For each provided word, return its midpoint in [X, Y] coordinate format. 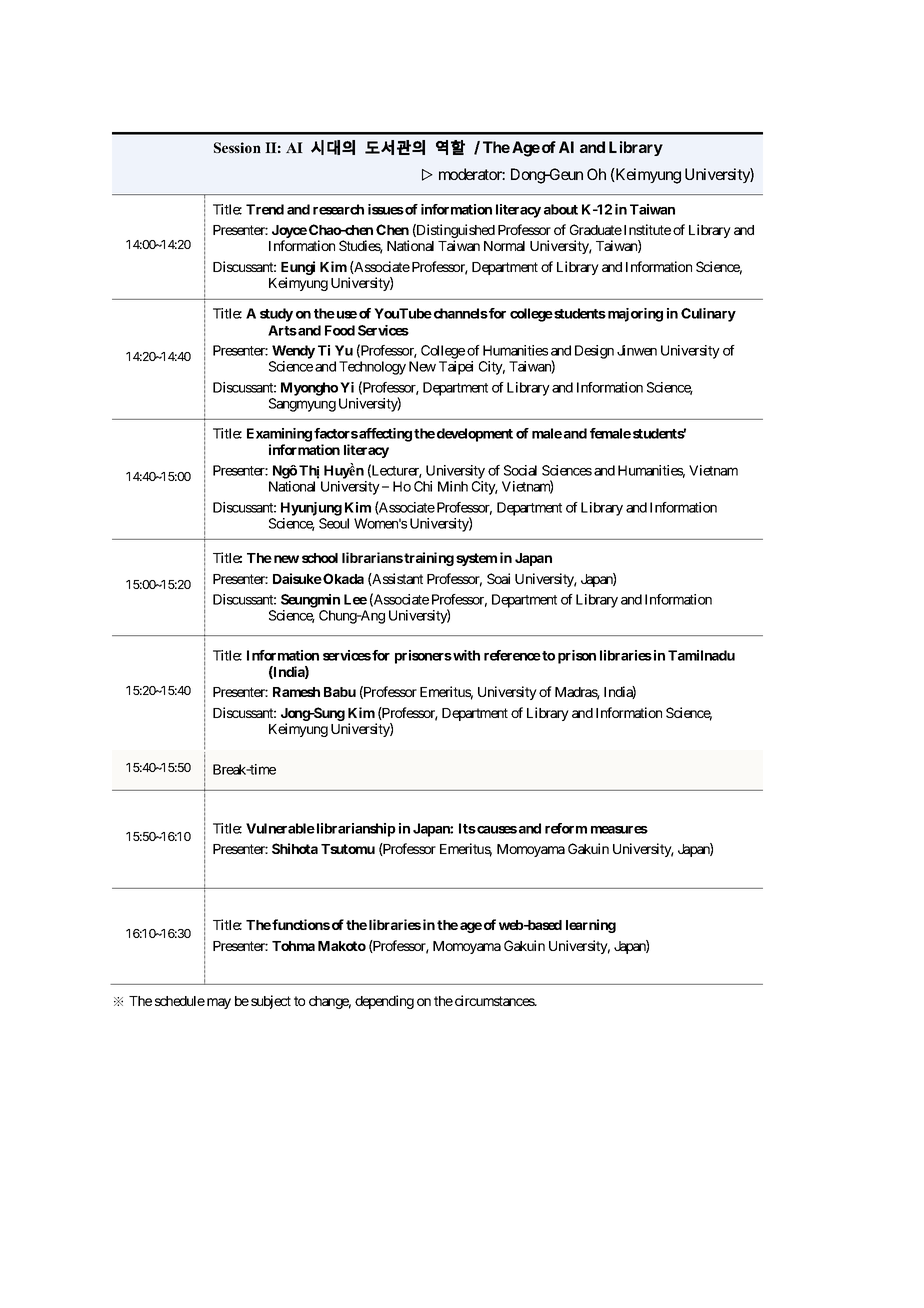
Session [237, 147]
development [475, 435]
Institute [647, 229]
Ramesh [296, 692]
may [219, 1003]
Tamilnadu [701, 655]
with [465, 655]
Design [594, 352]
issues [386, 209]
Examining [279, 435]
